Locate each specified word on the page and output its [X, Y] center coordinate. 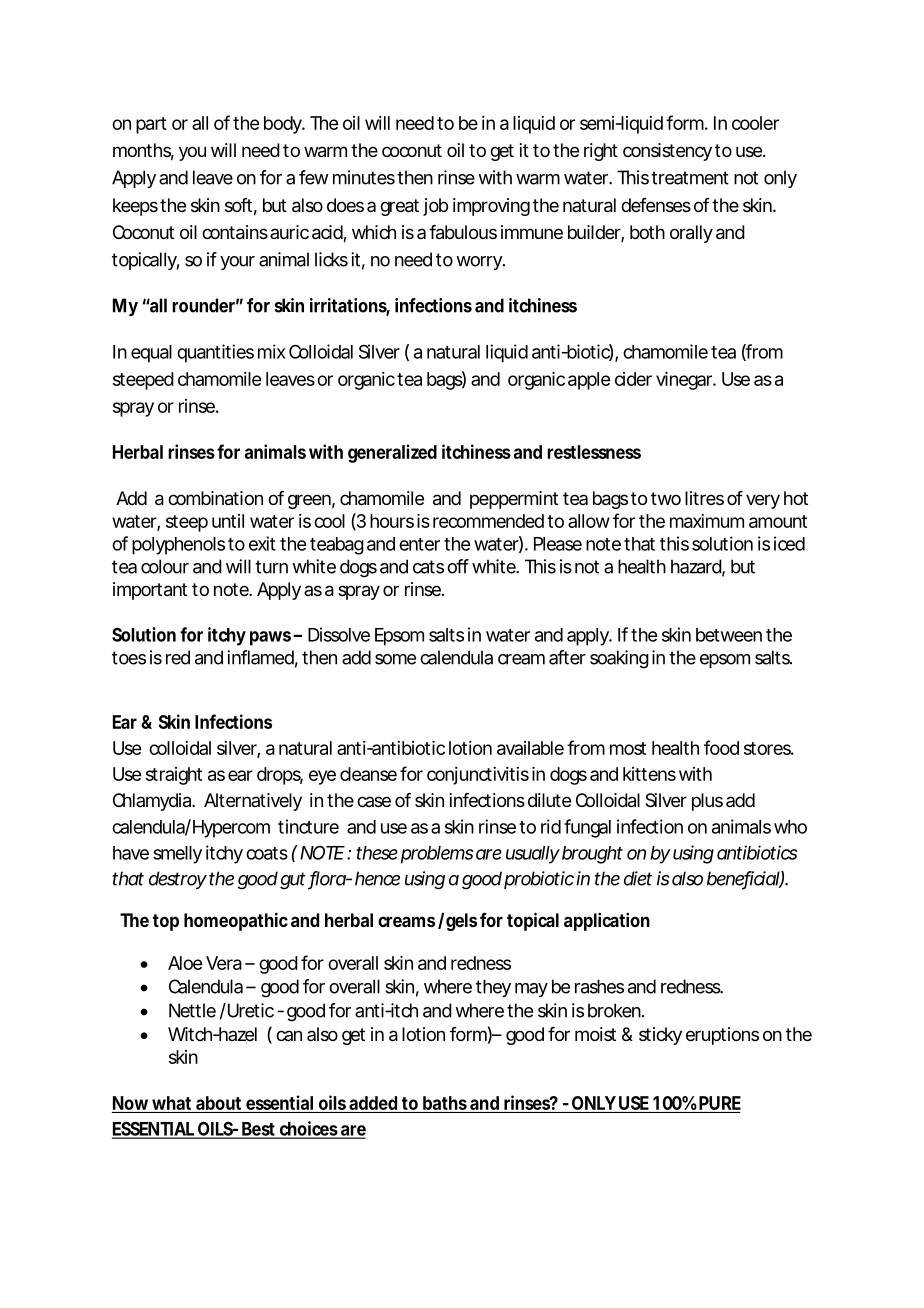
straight [174, 776]
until [228, 521]
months [143, 151]
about [218, 1103]
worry [480, 263]
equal [151, 354]
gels [463, 922]
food [721, 747]
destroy [178, 880]
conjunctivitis [478, 776]
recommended [488, 521]
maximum [707, 521]
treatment [690, 178]
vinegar [686, 381]
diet [638, 878]
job [435, 207]
